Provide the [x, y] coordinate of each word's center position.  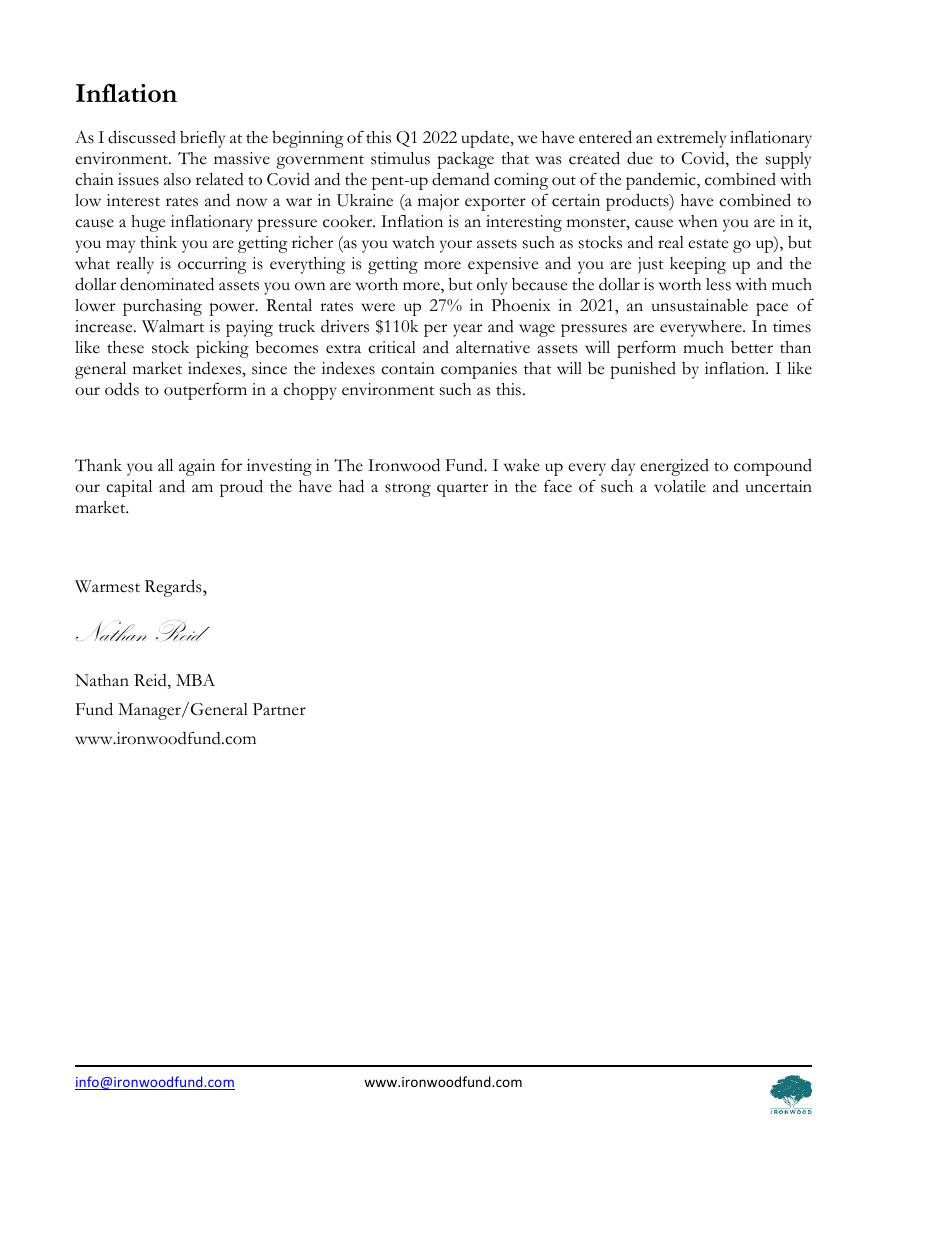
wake [522, 465]
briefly [202, 139]
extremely [691, 139]
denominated [167, 284]
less [718, 284]
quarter [462, 490]
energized [674, 467]
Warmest [107, 586]
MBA [195, 680]
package [465, 160]
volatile [680, 486]
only [492, 286]
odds [122, 389]
